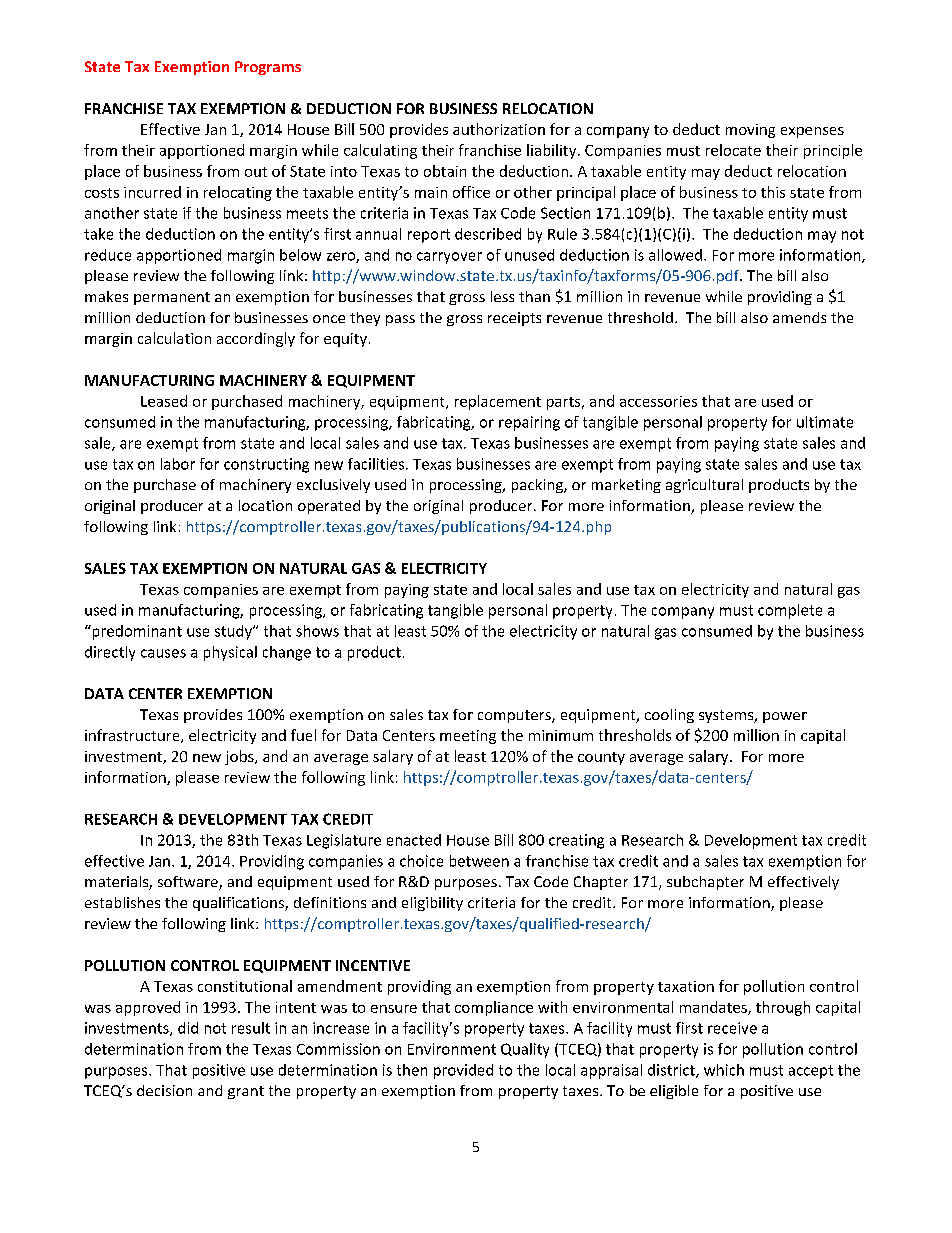 Image resolution: width=952 pixels, height=1233 pixels. What do you see at coordinates (499, 129) in the page?
I see `authorization` at bounding box center [499, 129].
